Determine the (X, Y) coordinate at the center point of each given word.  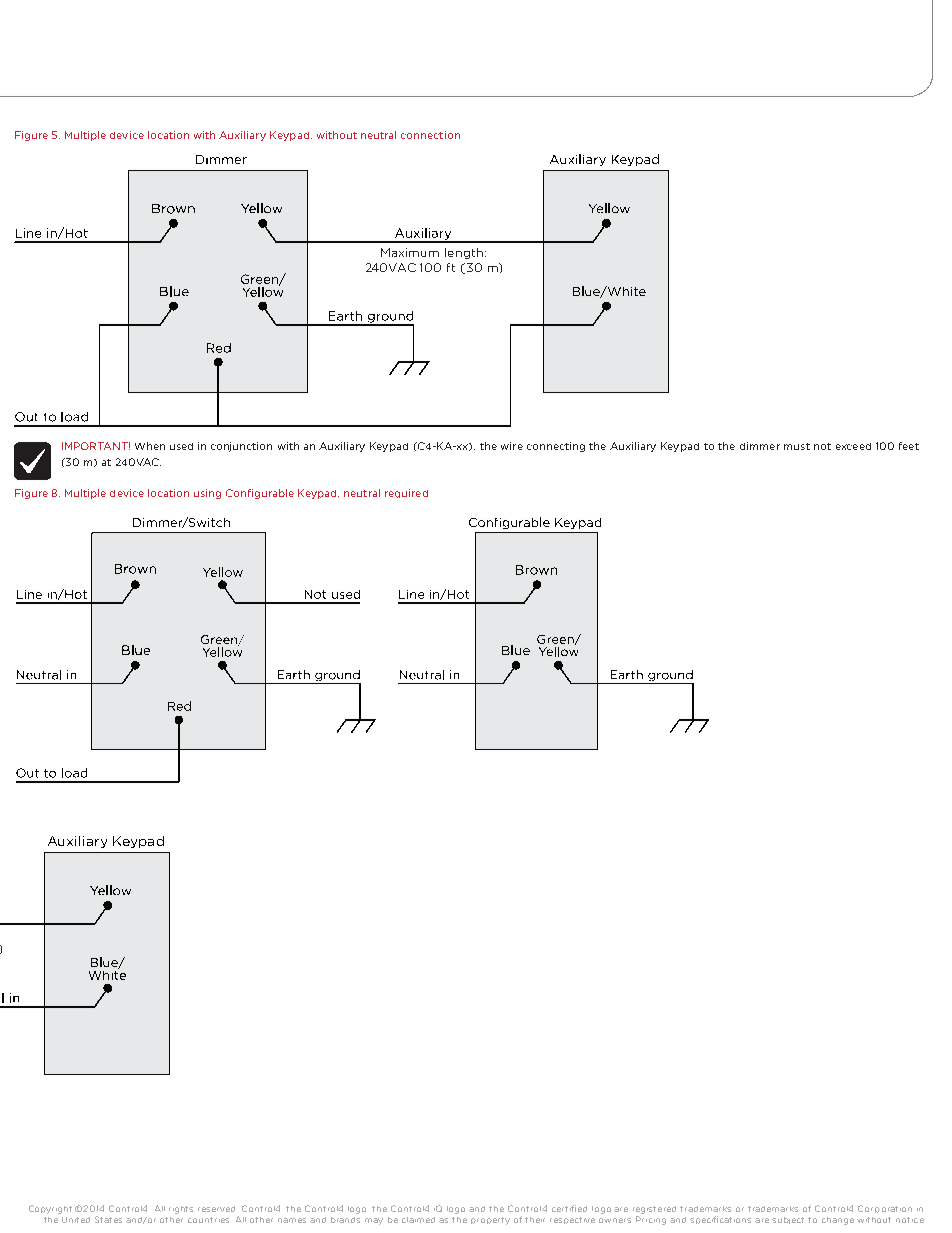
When (150, 446)
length (465, 253)
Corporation (885, 1209)
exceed (853, 446)
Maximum (410, 252)
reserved (216, 1209)
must (797, 446)
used (181, 446)
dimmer (760, 446)
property (490, 1221)
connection (430, 135)
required (406, 493)
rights (181, 1210)
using (207, 494)
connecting (556, 447)
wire (512, 446)
